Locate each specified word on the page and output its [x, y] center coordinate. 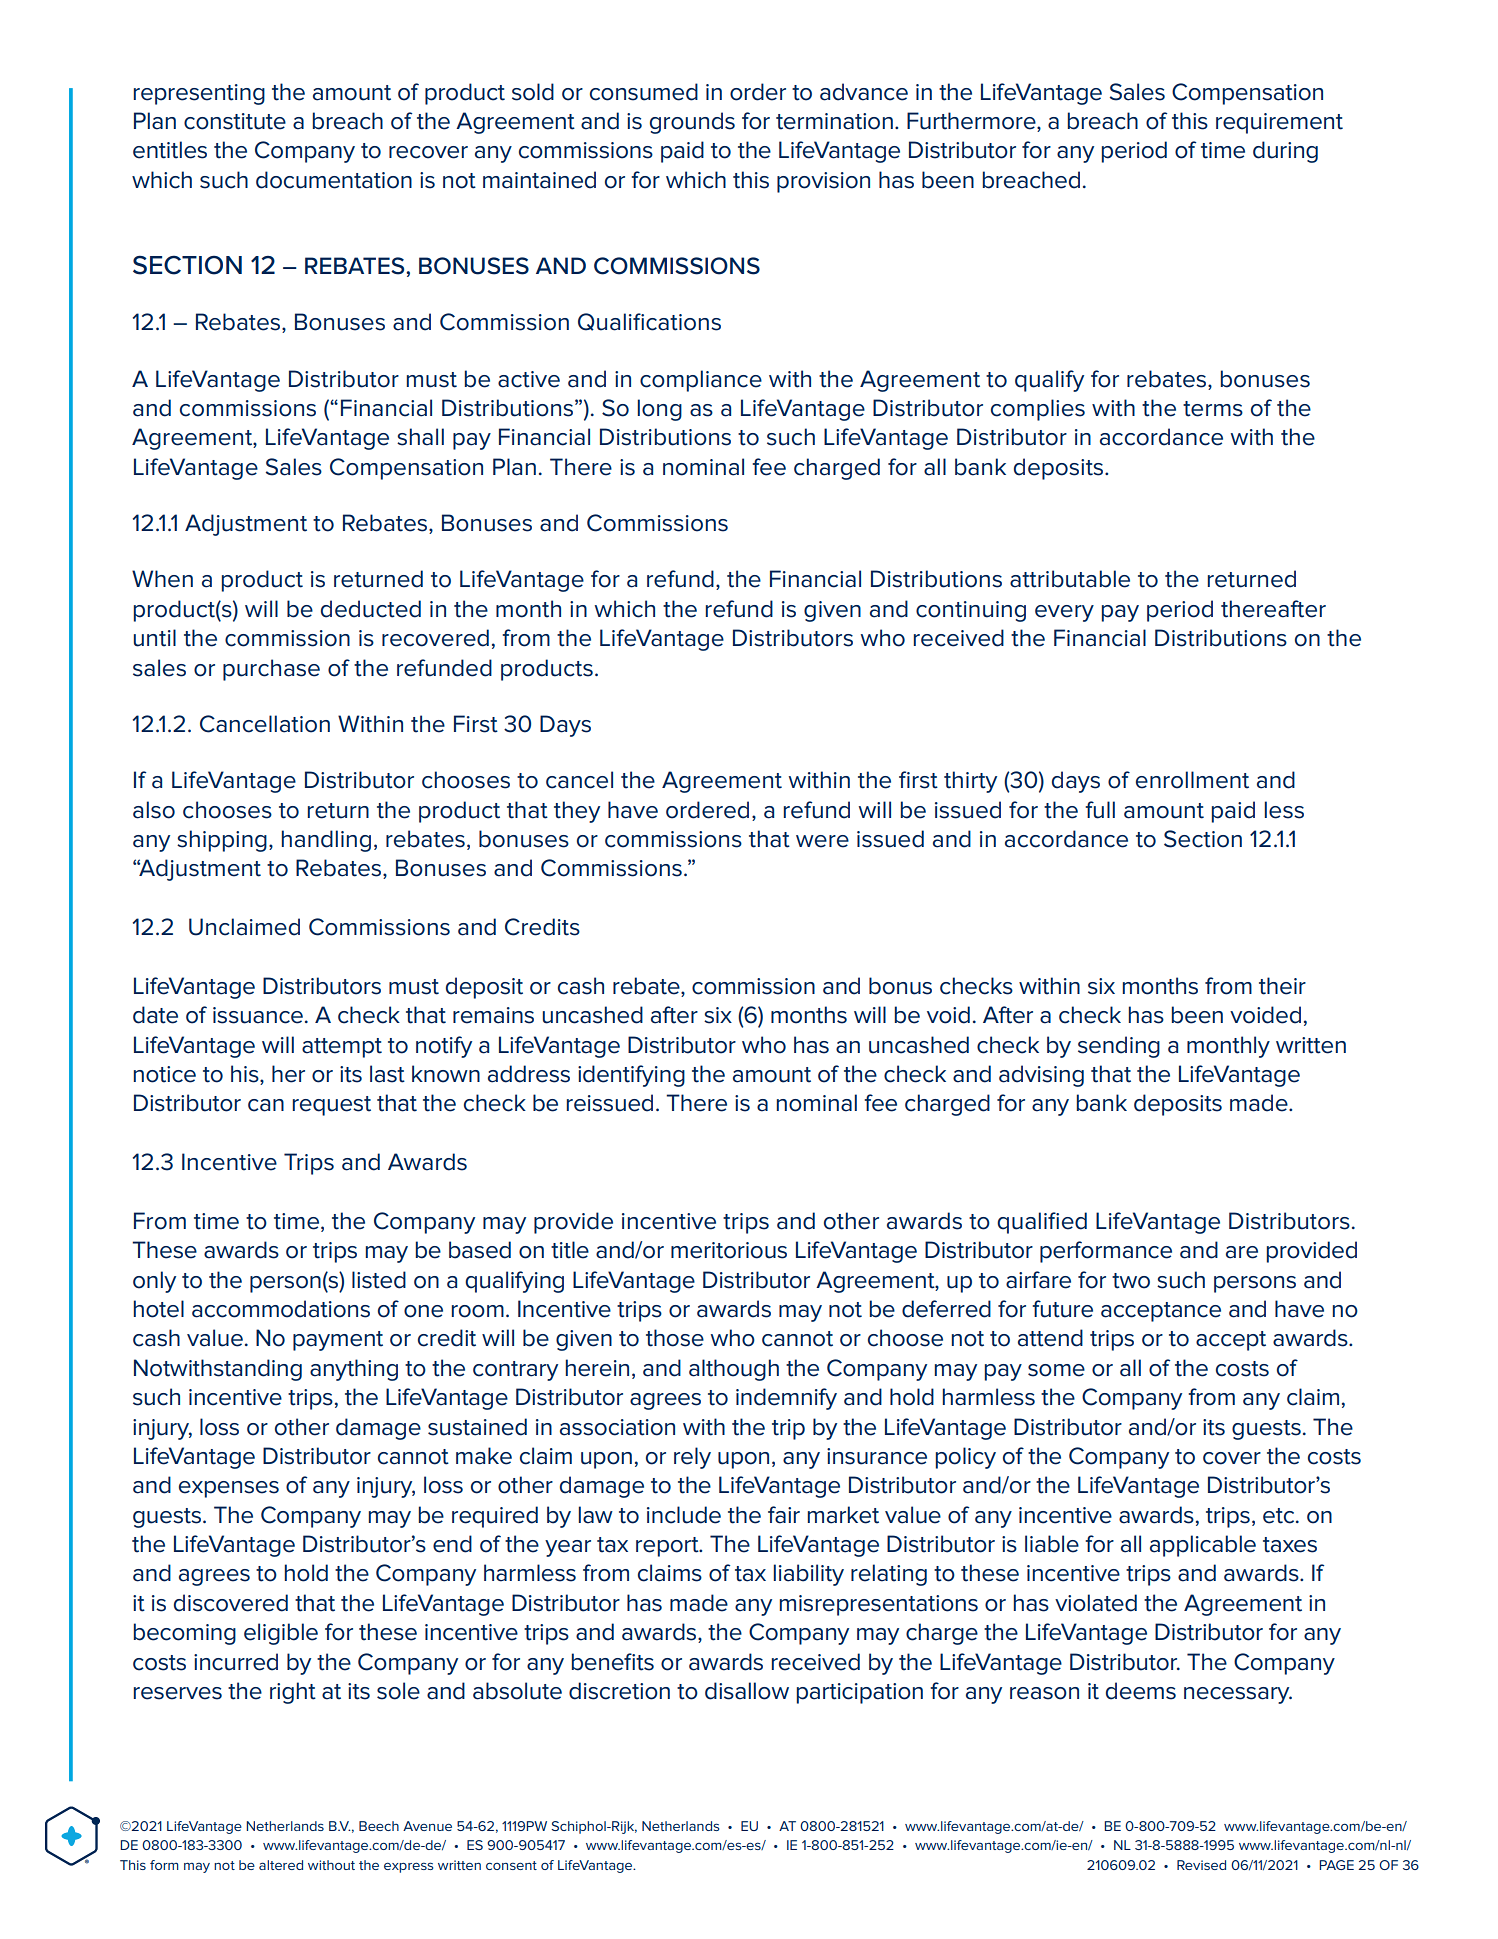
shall [420, 437]
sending [1119, 1047]
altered [281, 1865]
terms [1213, 409]
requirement [1279, 123]
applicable [1203, 1546]
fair [784, 1515]
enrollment [1192, 780]
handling [326, 841]
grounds [692, 123]
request [332, 1106]
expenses [229, 1489]
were [822, 841]
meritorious [729, 1250]
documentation [334, 180]
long [660, 410]
